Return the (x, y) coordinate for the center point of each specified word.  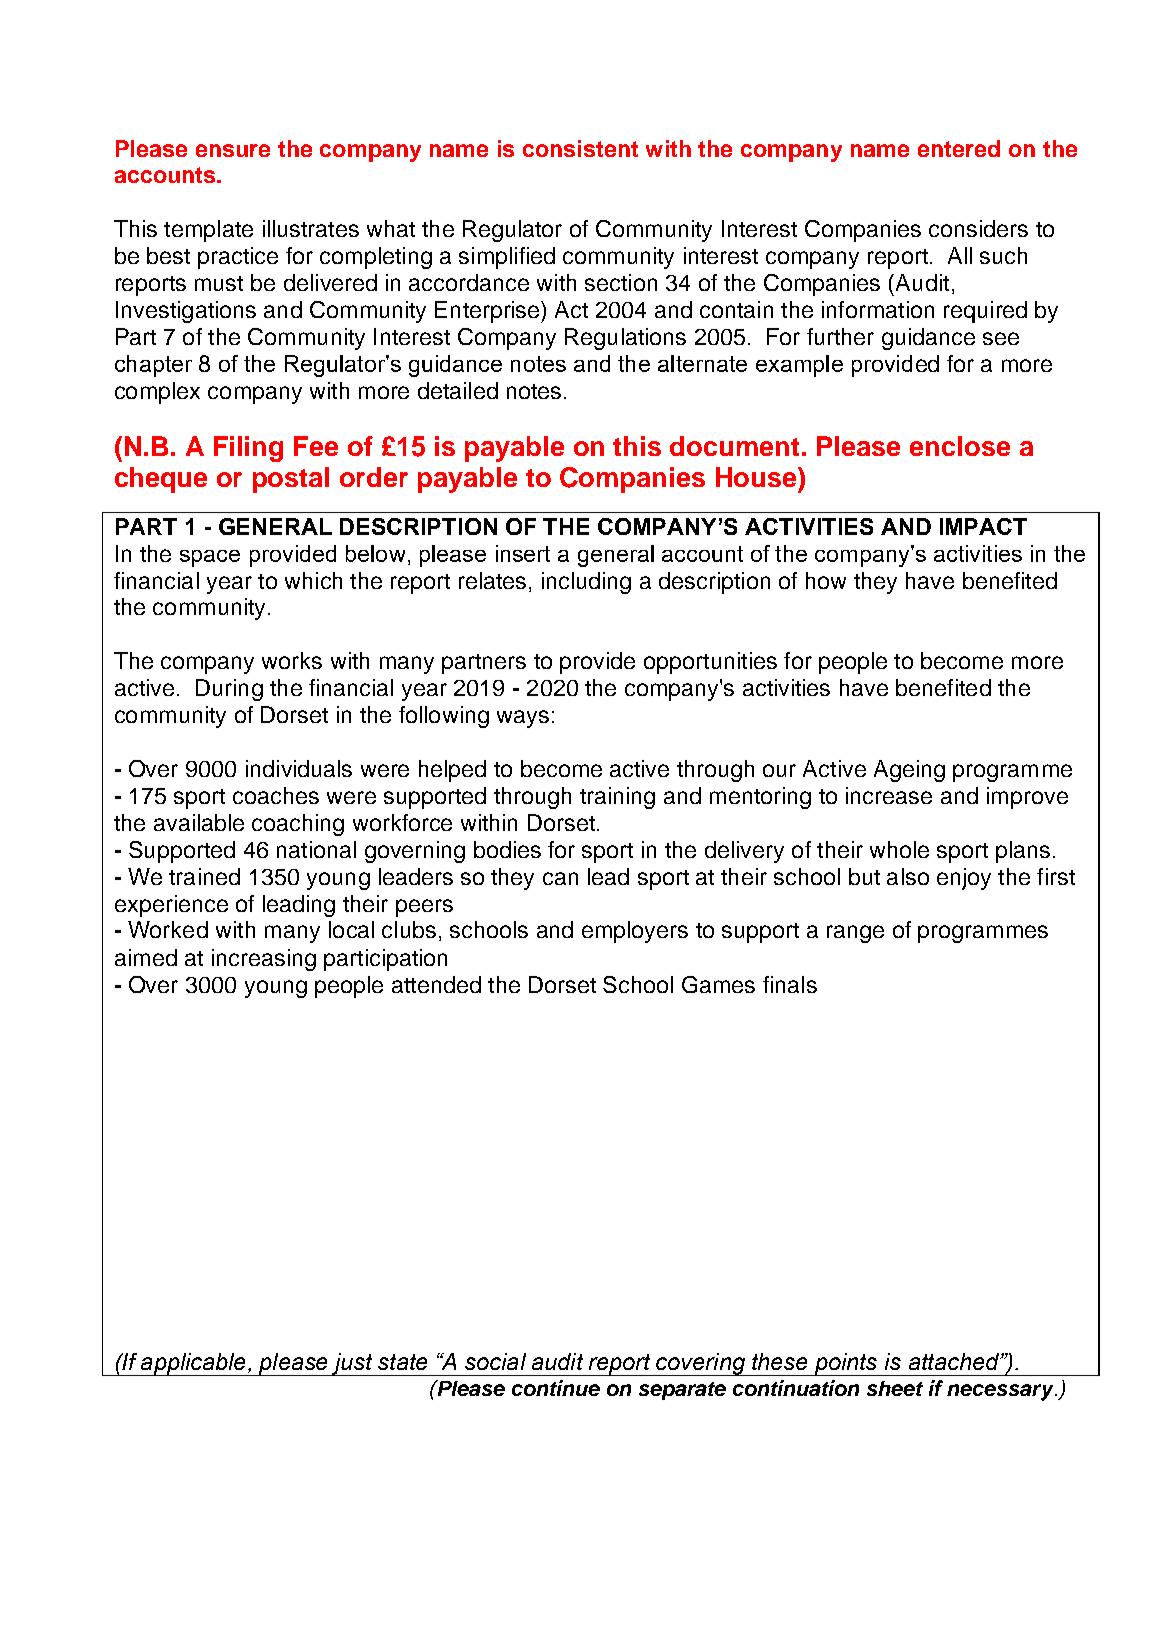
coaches (276, 795)
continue (556, 1388)
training (617, 798)
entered (959, 148)
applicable (193, 1364)
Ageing (909, 771)
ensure (233, 150)
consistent (580, 148)
